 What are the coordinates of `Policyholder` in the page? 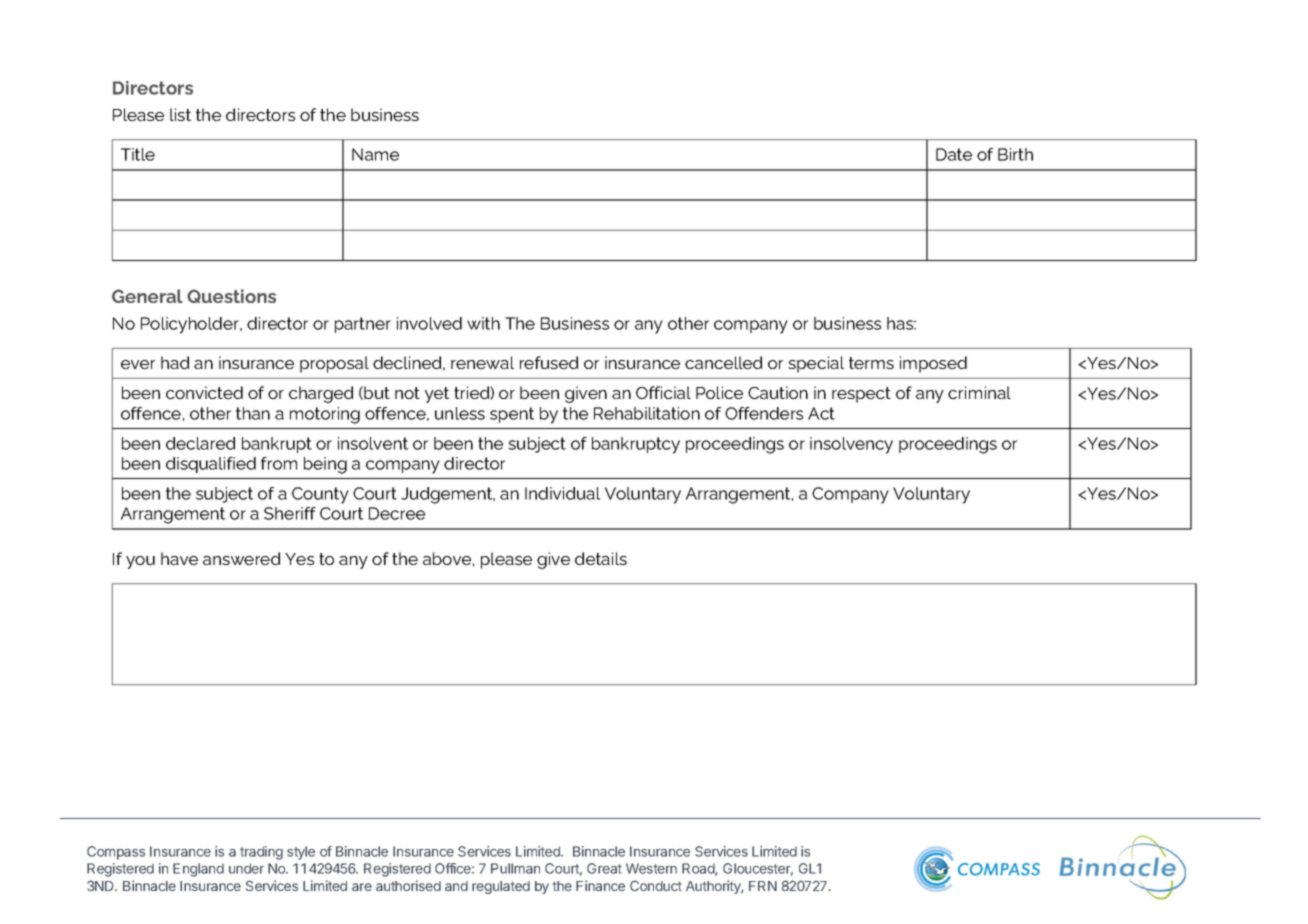 It's located at (191, 325).
